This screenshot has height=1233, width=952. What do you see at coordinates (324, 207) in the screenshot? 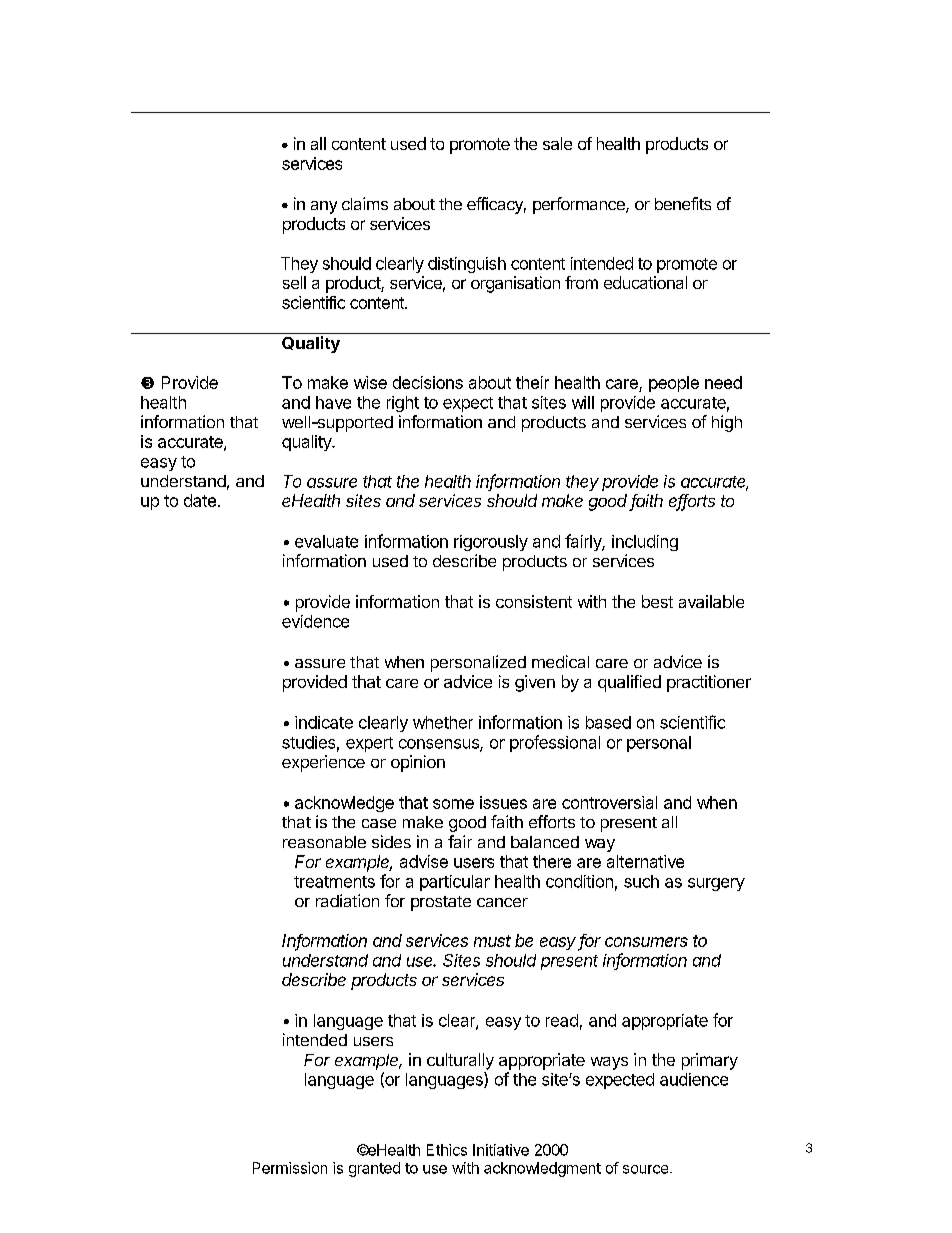
I see `any` at bounding box center [324, 207].
